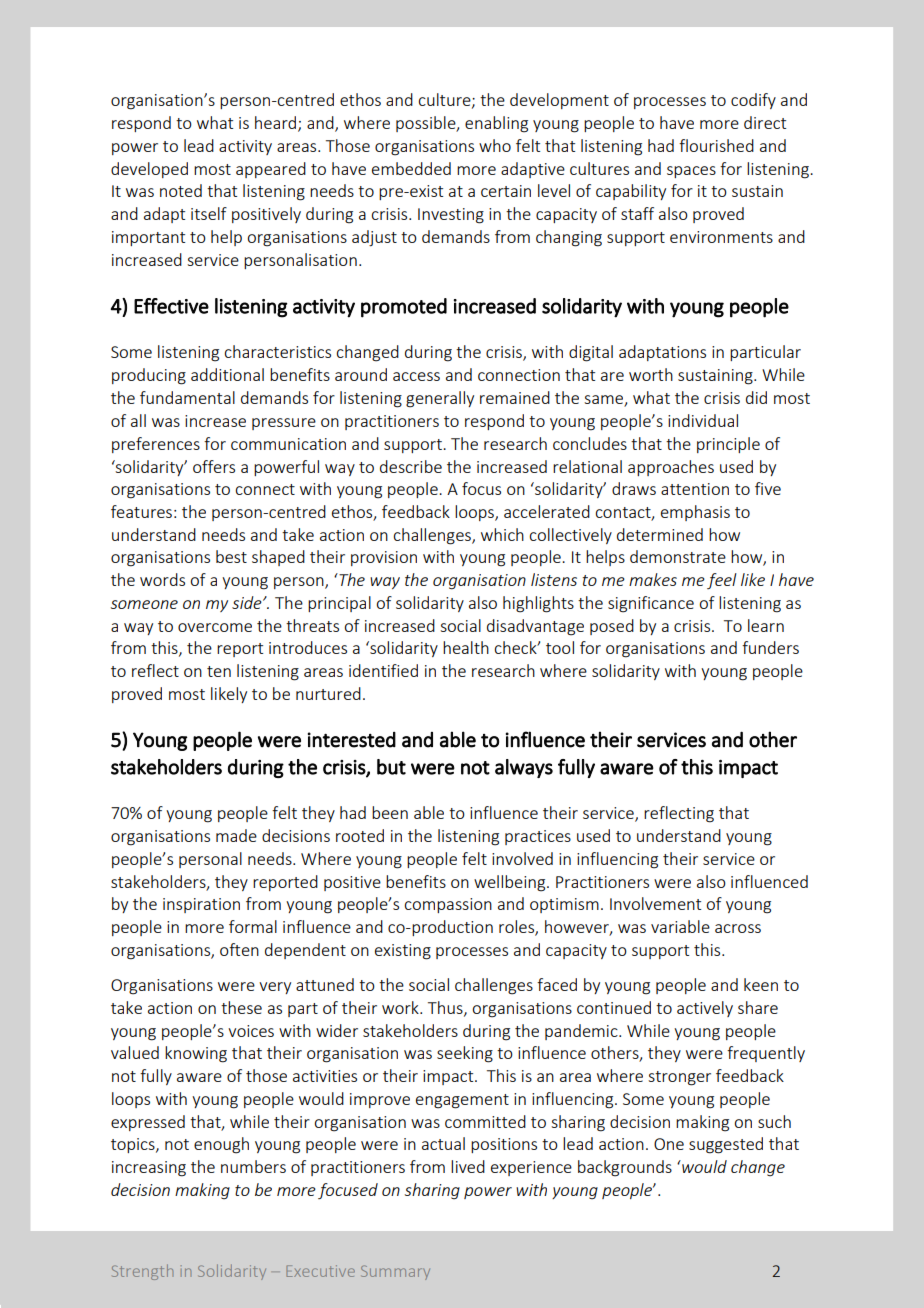  I want to click on who, so click(495, 145).
